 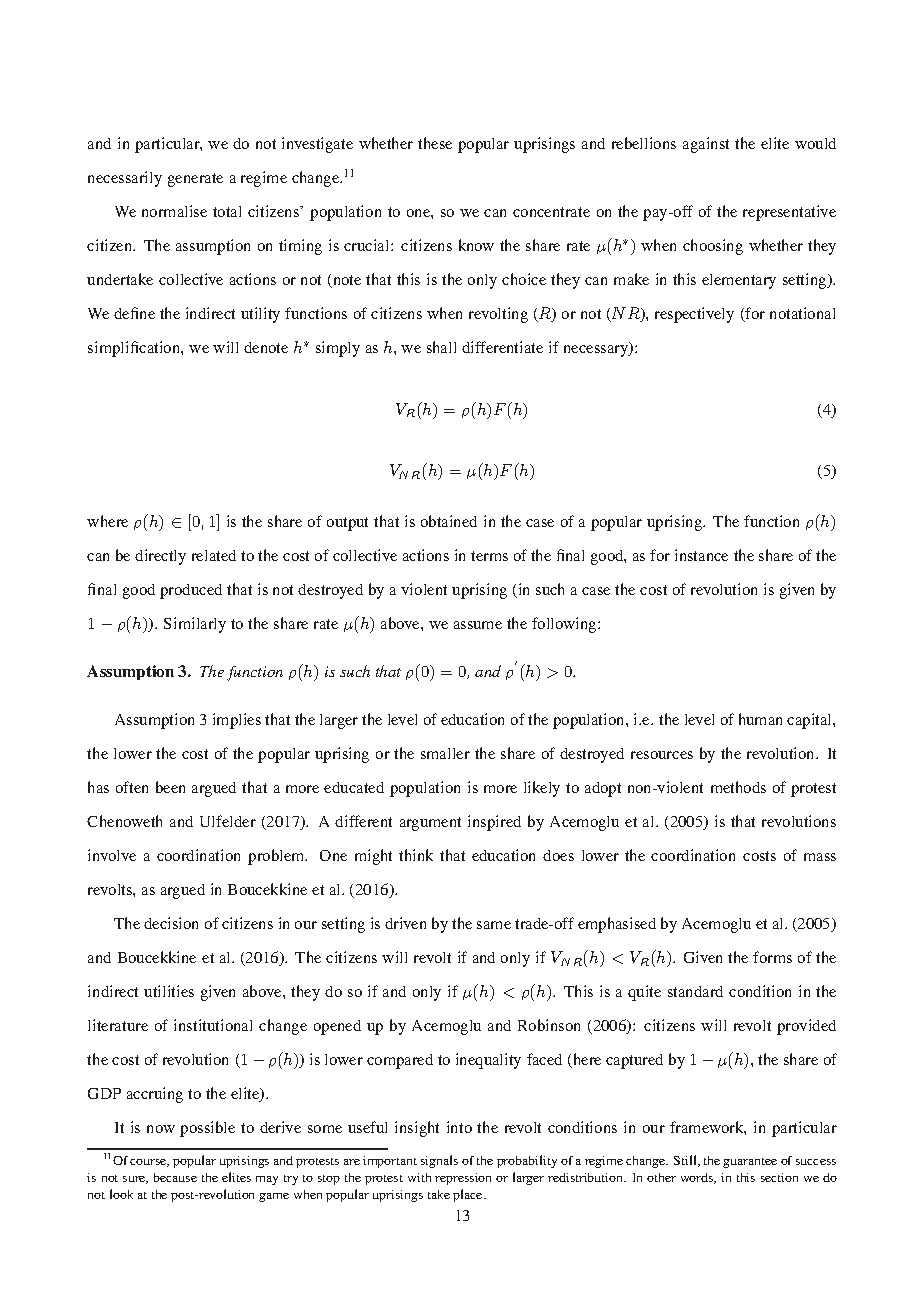 What do you see at coordinates (706, 145) in the screenshot?
I see `against` at bounding box center [706, 145].
